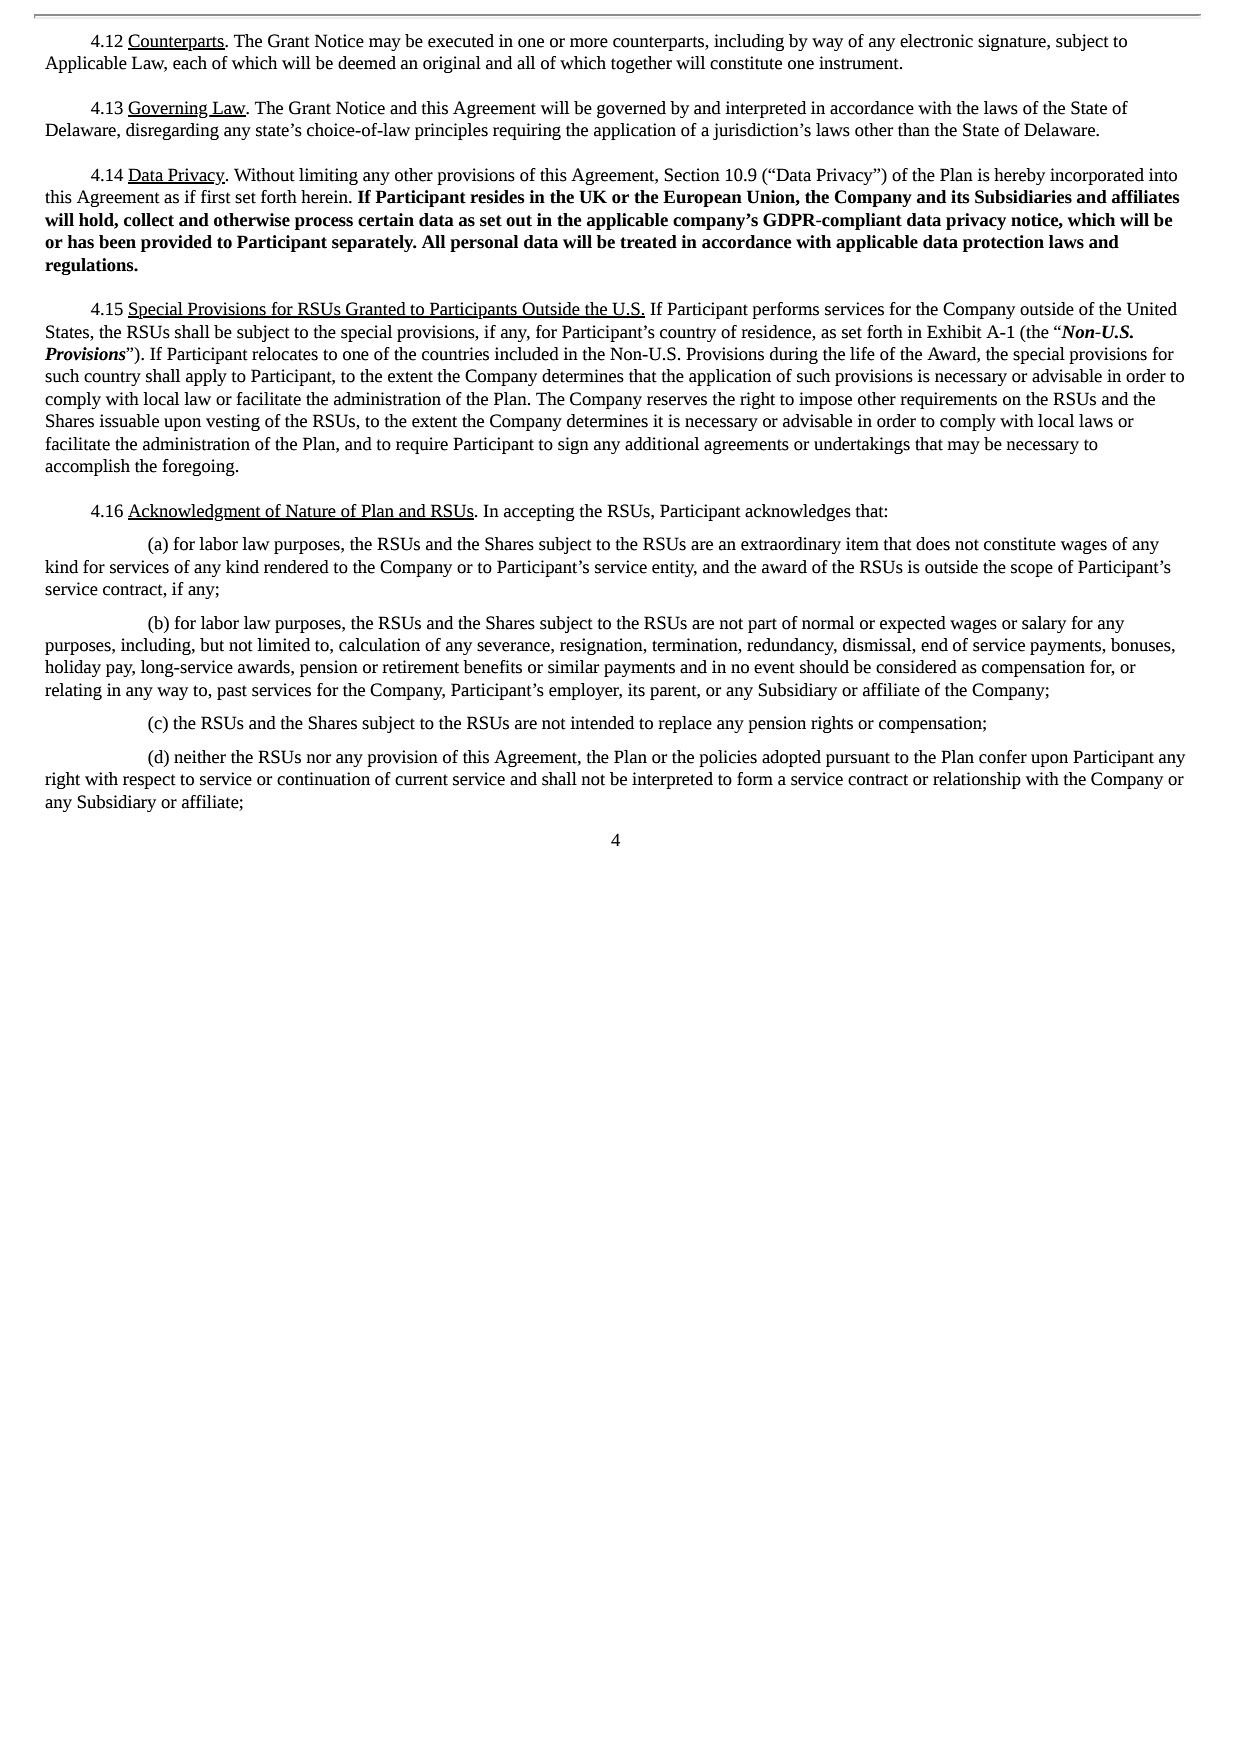 The height and width of the screenshot is (1745, 1233). What do you see at coordinates (190, 63) in the screenshot?
I see `each` at bounding box center [190, 63].
